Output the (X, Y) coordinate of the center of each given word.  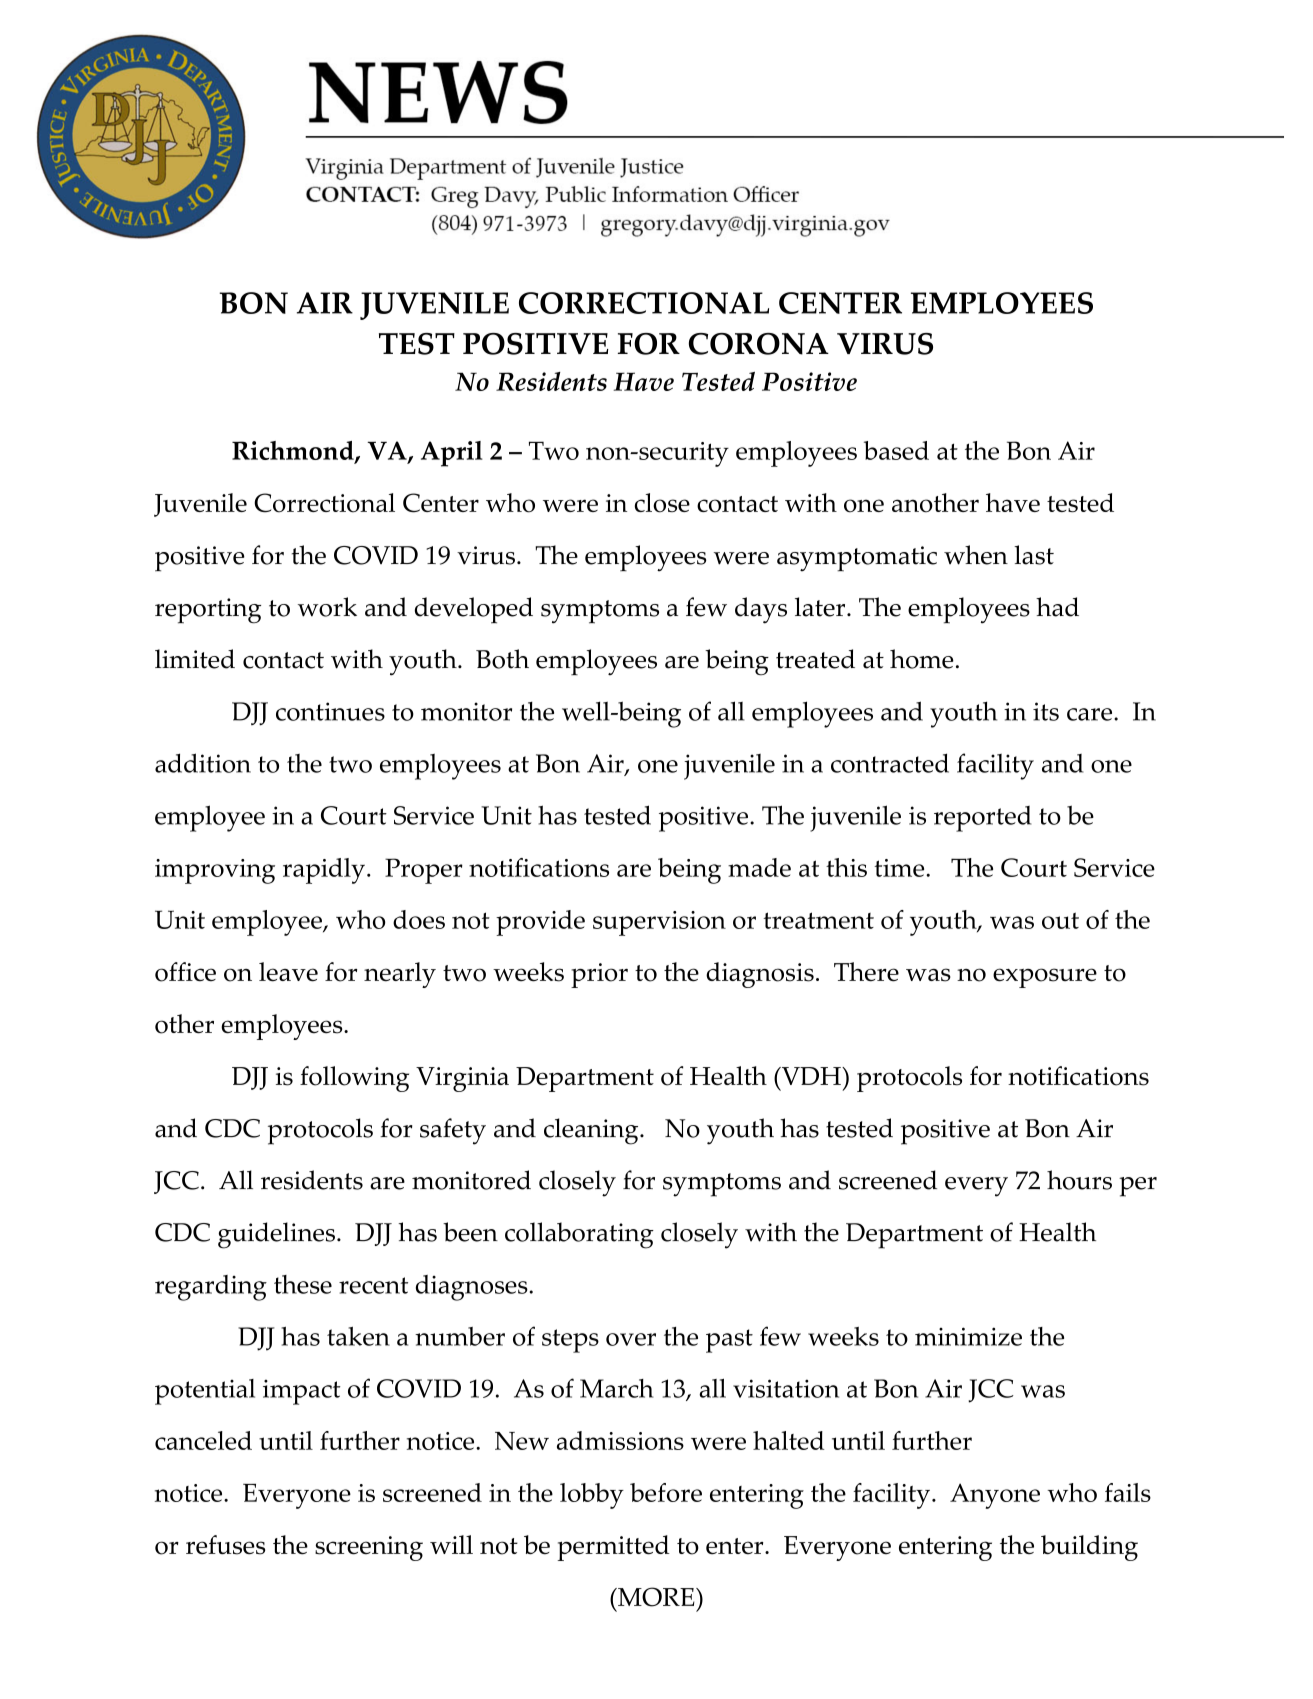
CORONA (759, 344)
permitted (613, 1548)
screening (369, 1548)
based (896, 450)
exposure (1045, 978)
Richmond (294, 452)
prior (599, 975)
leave (288, 972)
